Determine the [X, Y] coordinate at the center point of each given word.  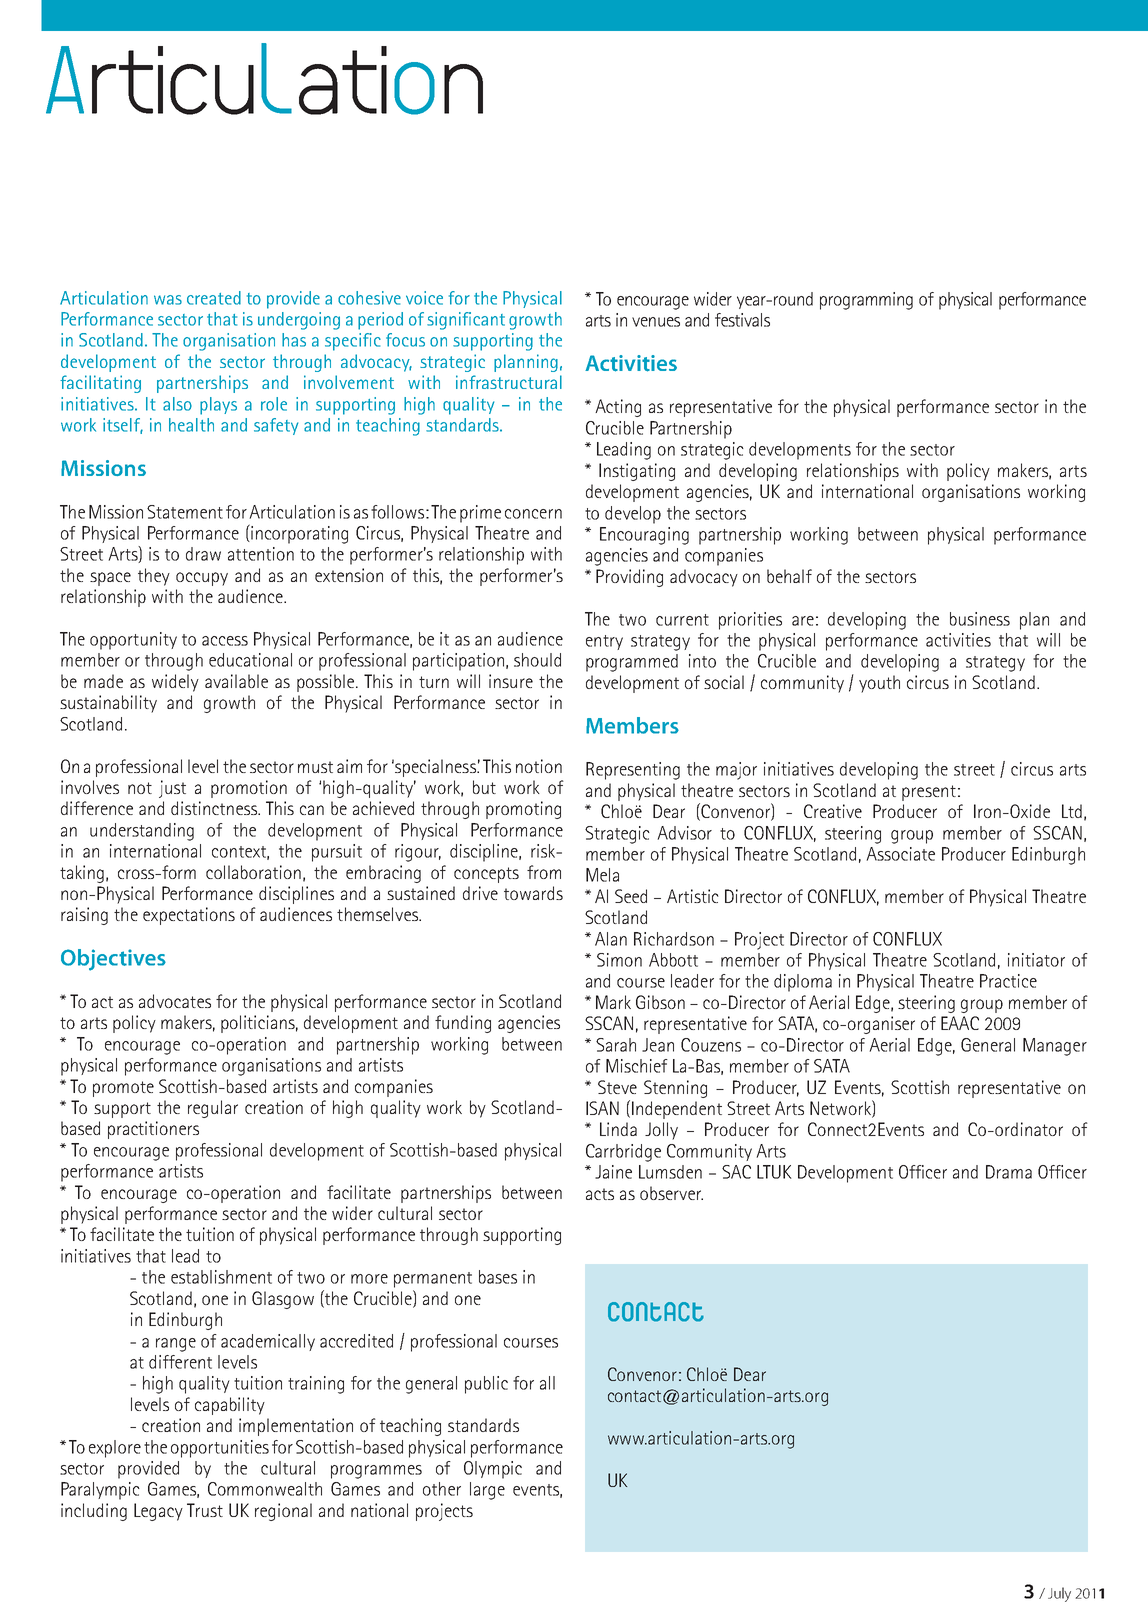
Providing [629, 578]
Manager [1055, 1047]
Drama [1009, 1172]
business [980, 619]
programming [866, 301]
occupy [202, 579]
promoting [523, 810]
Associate [900, 854]
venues [656, 322]
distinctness [215, 808]
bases [498, 1277]
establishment [221, 1277]
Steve [617, 1087]
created [214, 298]
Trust [205, 1510]
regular [213, 1109]
